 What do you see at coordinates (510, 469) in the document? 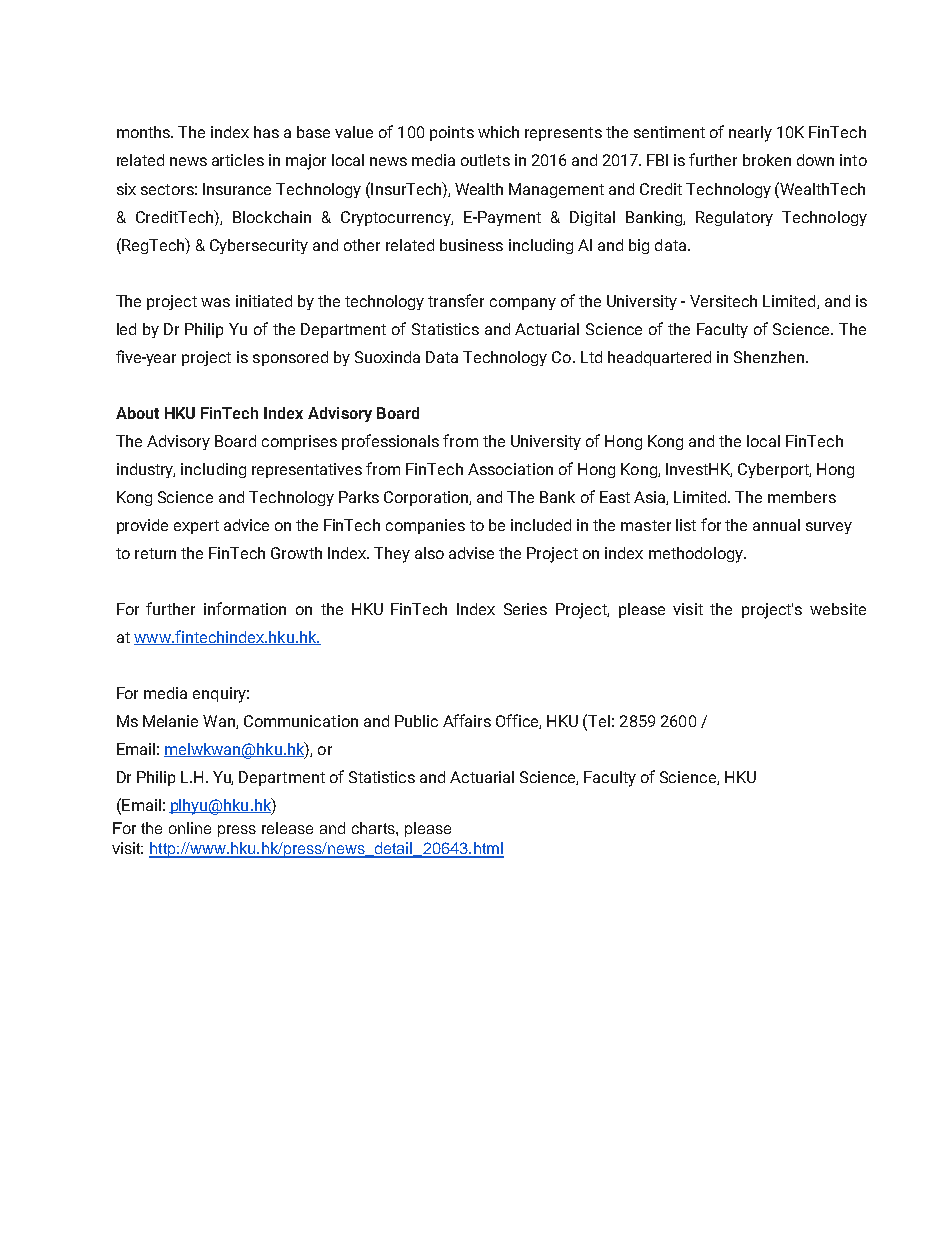
I see `Association` at bounding box center [510, 469].
